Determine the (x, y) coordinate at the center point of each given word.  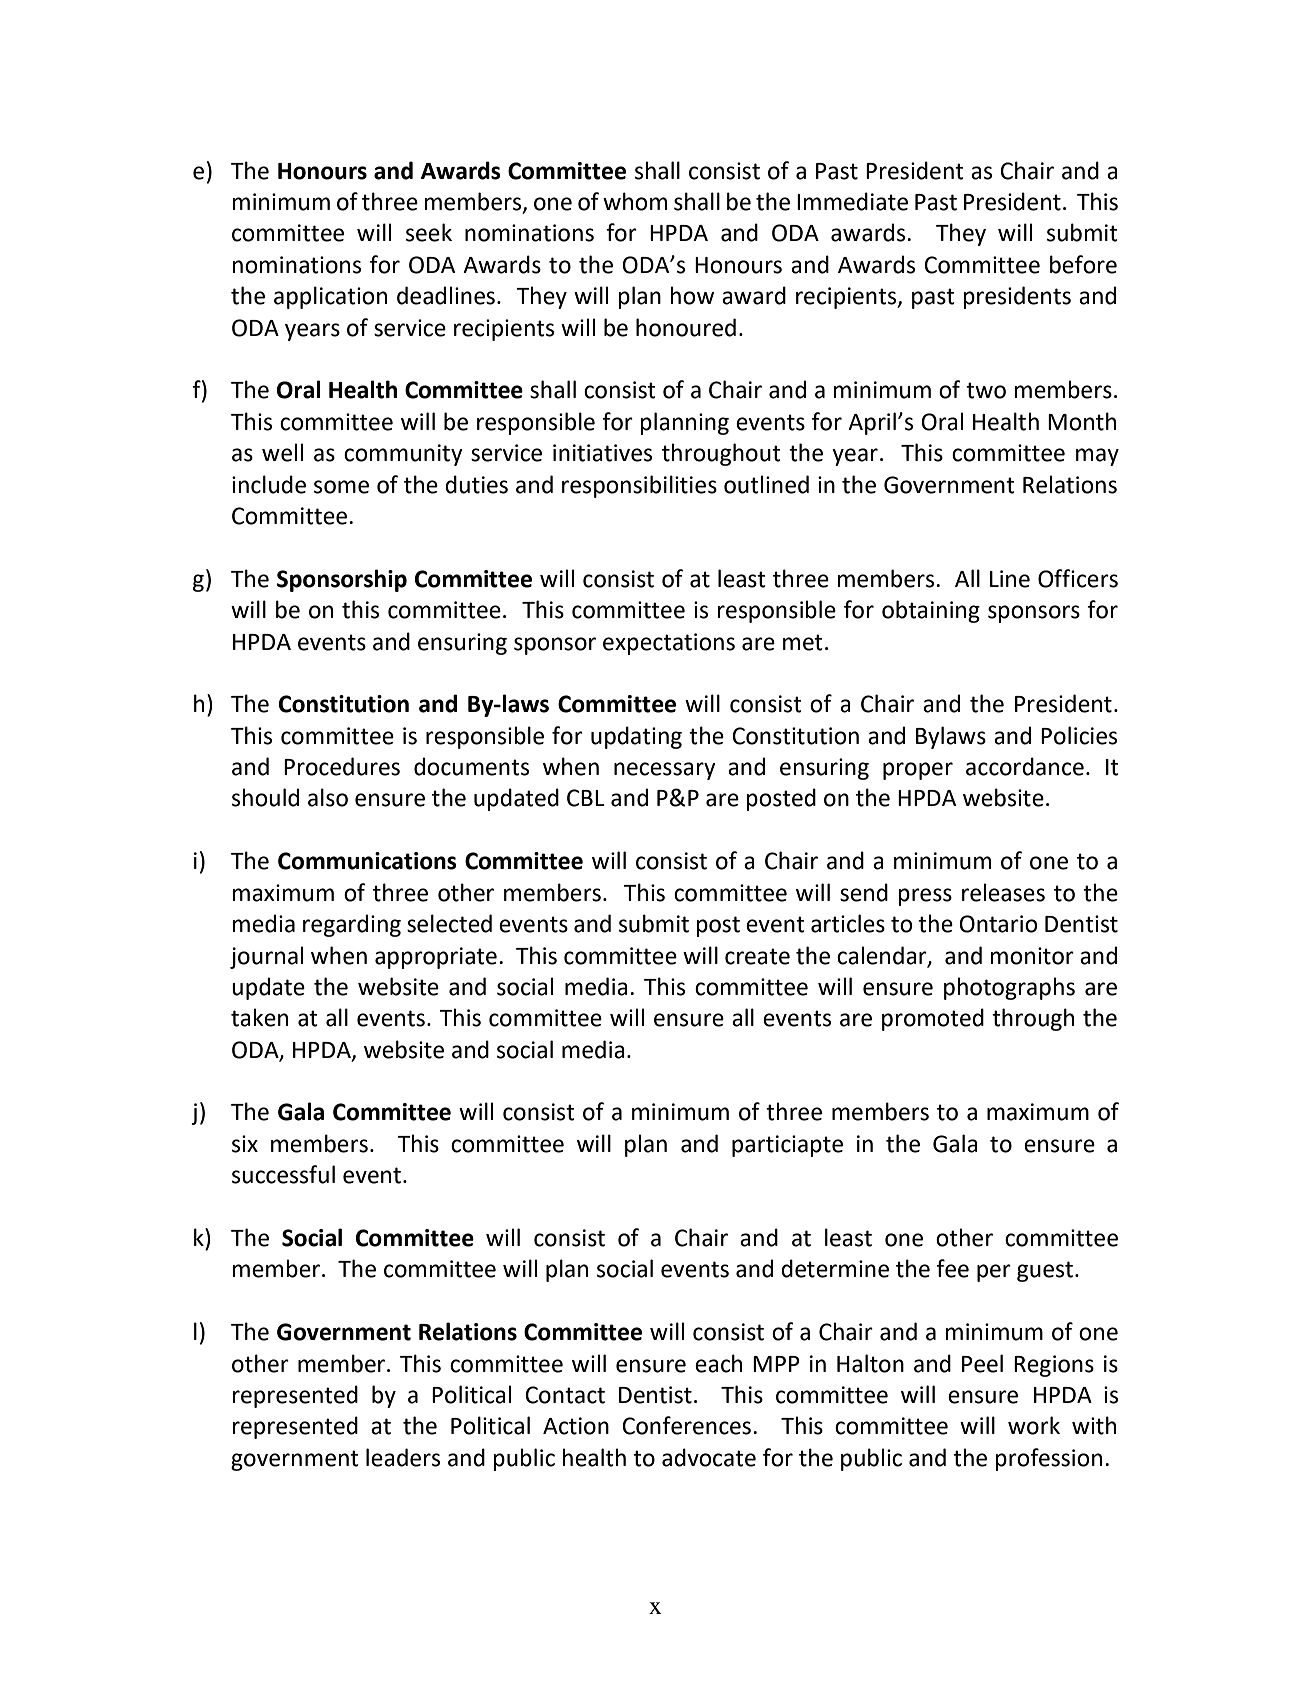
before (1083, 264)
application (330, 297)
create (757, 956)
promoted (933, 1019)
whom (635, 201)
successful (283, 1174)
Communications (367, 861)
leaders (403, 1457)
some (341, 487)
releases (1003, 892)
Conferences (686, 1425)
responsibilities (639, 486)
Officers (1078, 578)
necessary (665, 771)
